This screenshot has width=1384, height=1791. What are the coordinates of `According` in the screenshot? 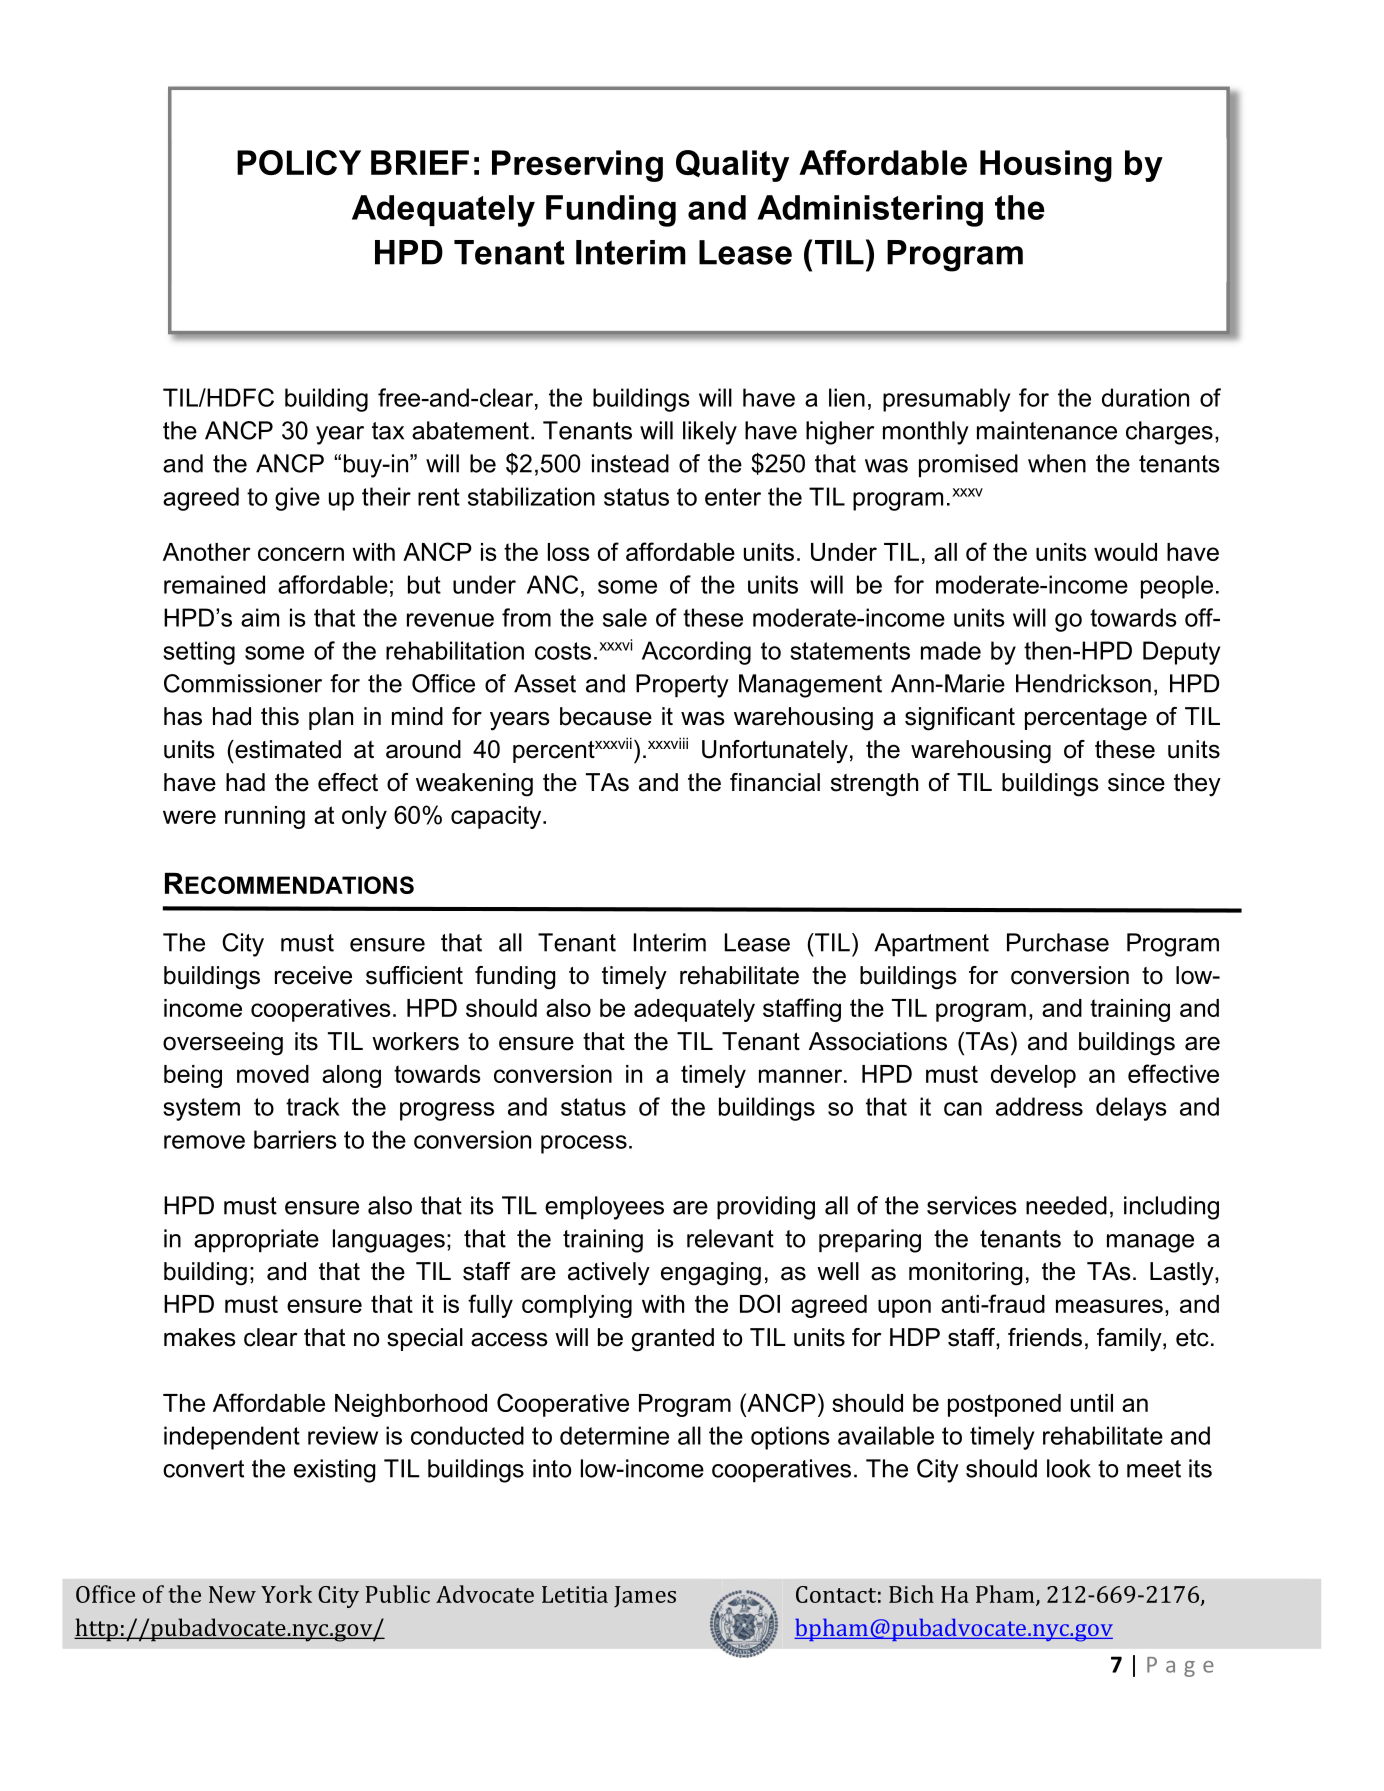 It's located at (696, 653).
